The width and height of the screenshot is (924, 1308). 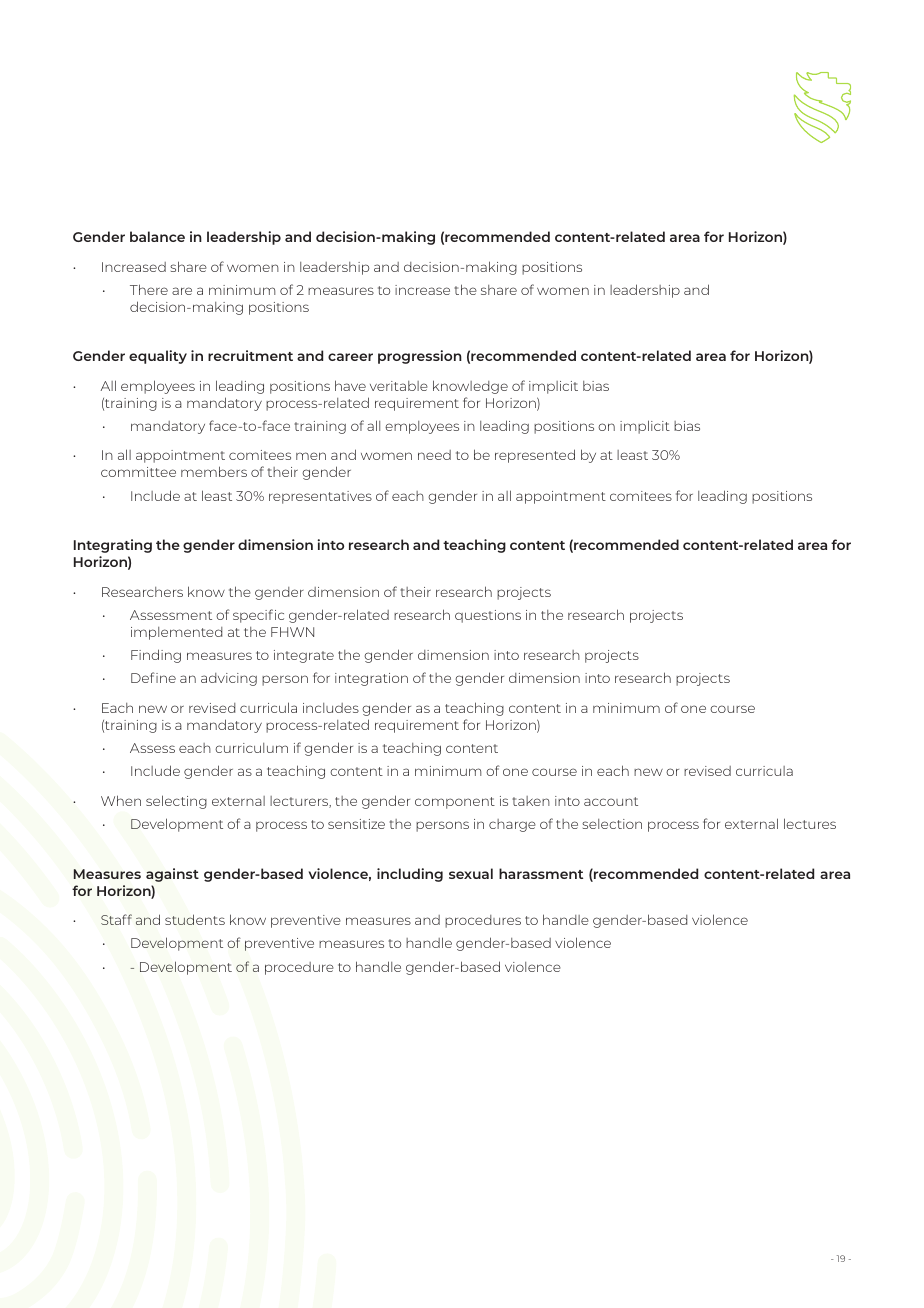 What do you see at coordinates (399, 386) in the screenshot?
I see `veritable` at bounding box center [399, 386].
